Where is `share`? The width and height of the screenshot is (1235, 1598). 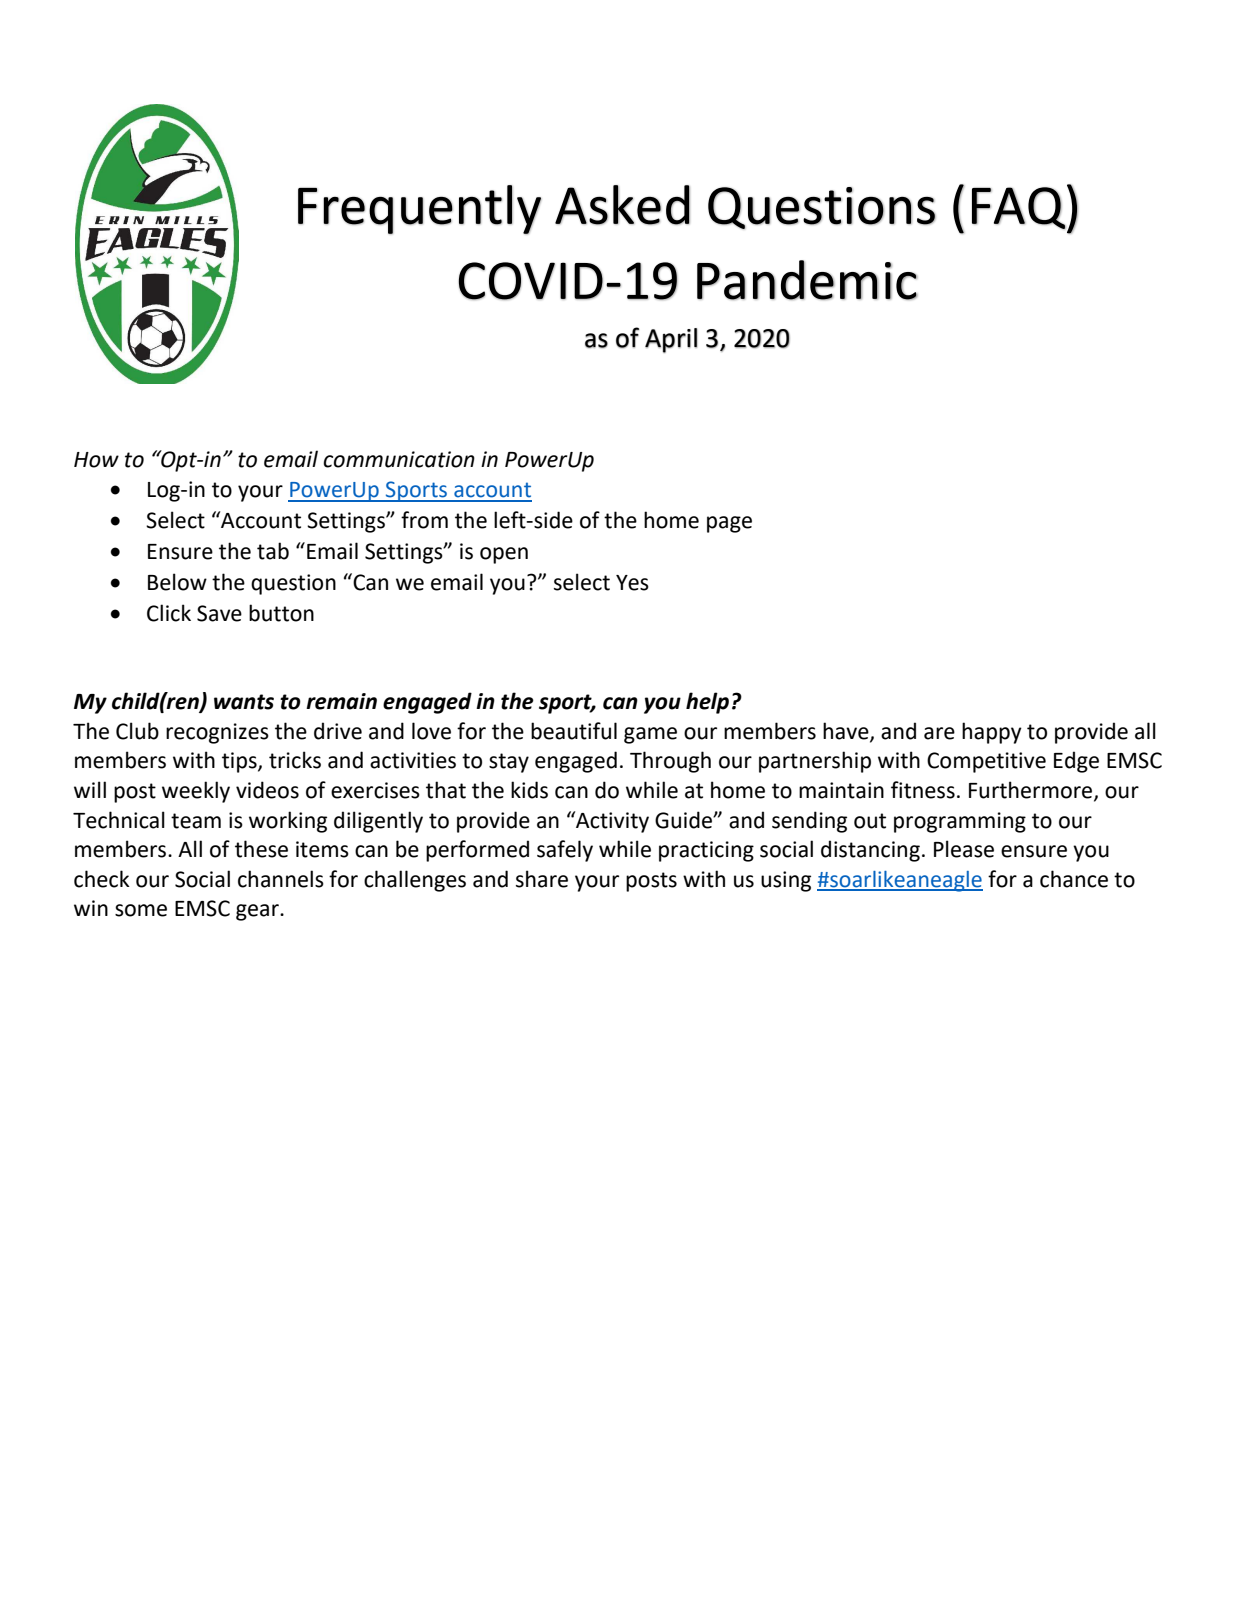 share is located at coordinates (542, 879).
